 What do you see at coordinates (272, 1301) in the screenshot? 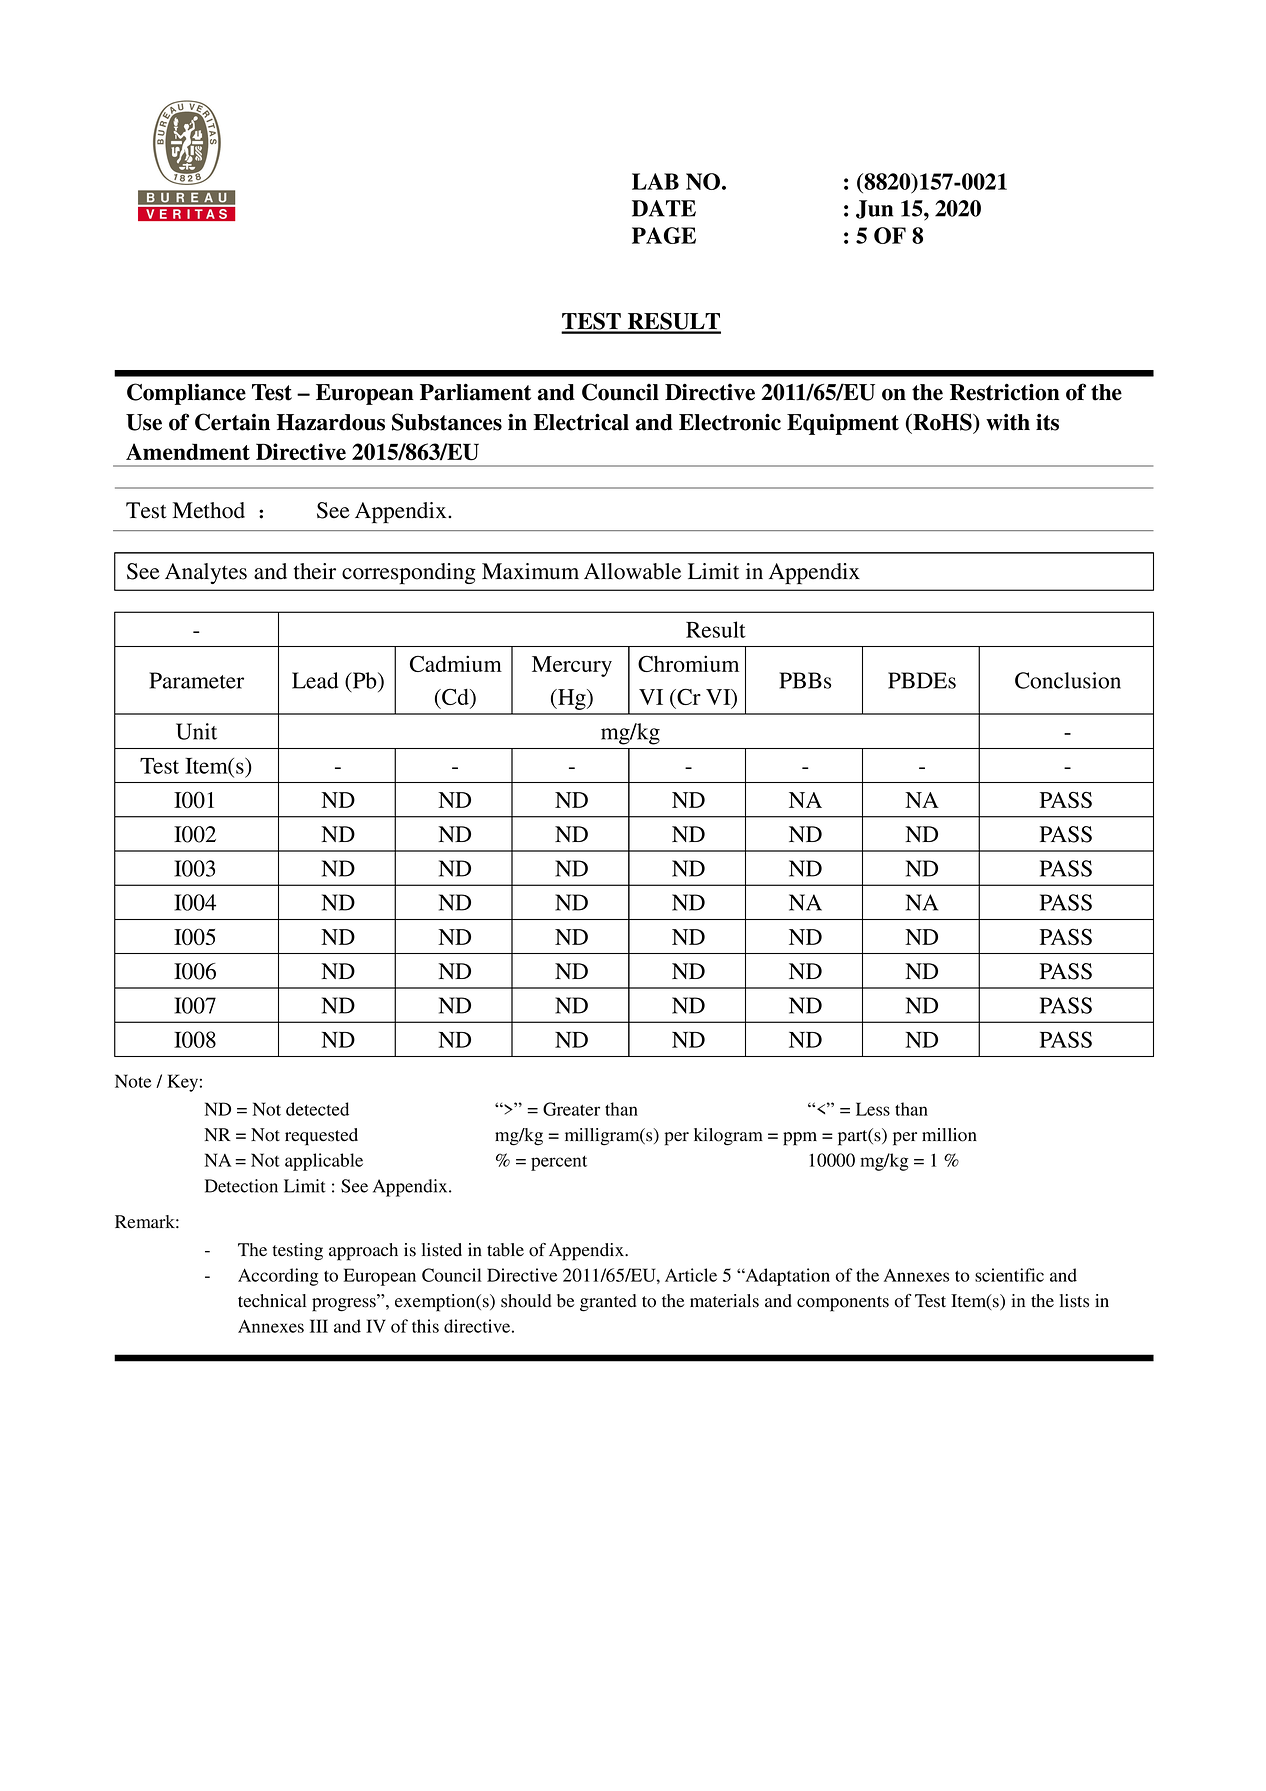
I see `technical` at bounding box center [272, 1301].
